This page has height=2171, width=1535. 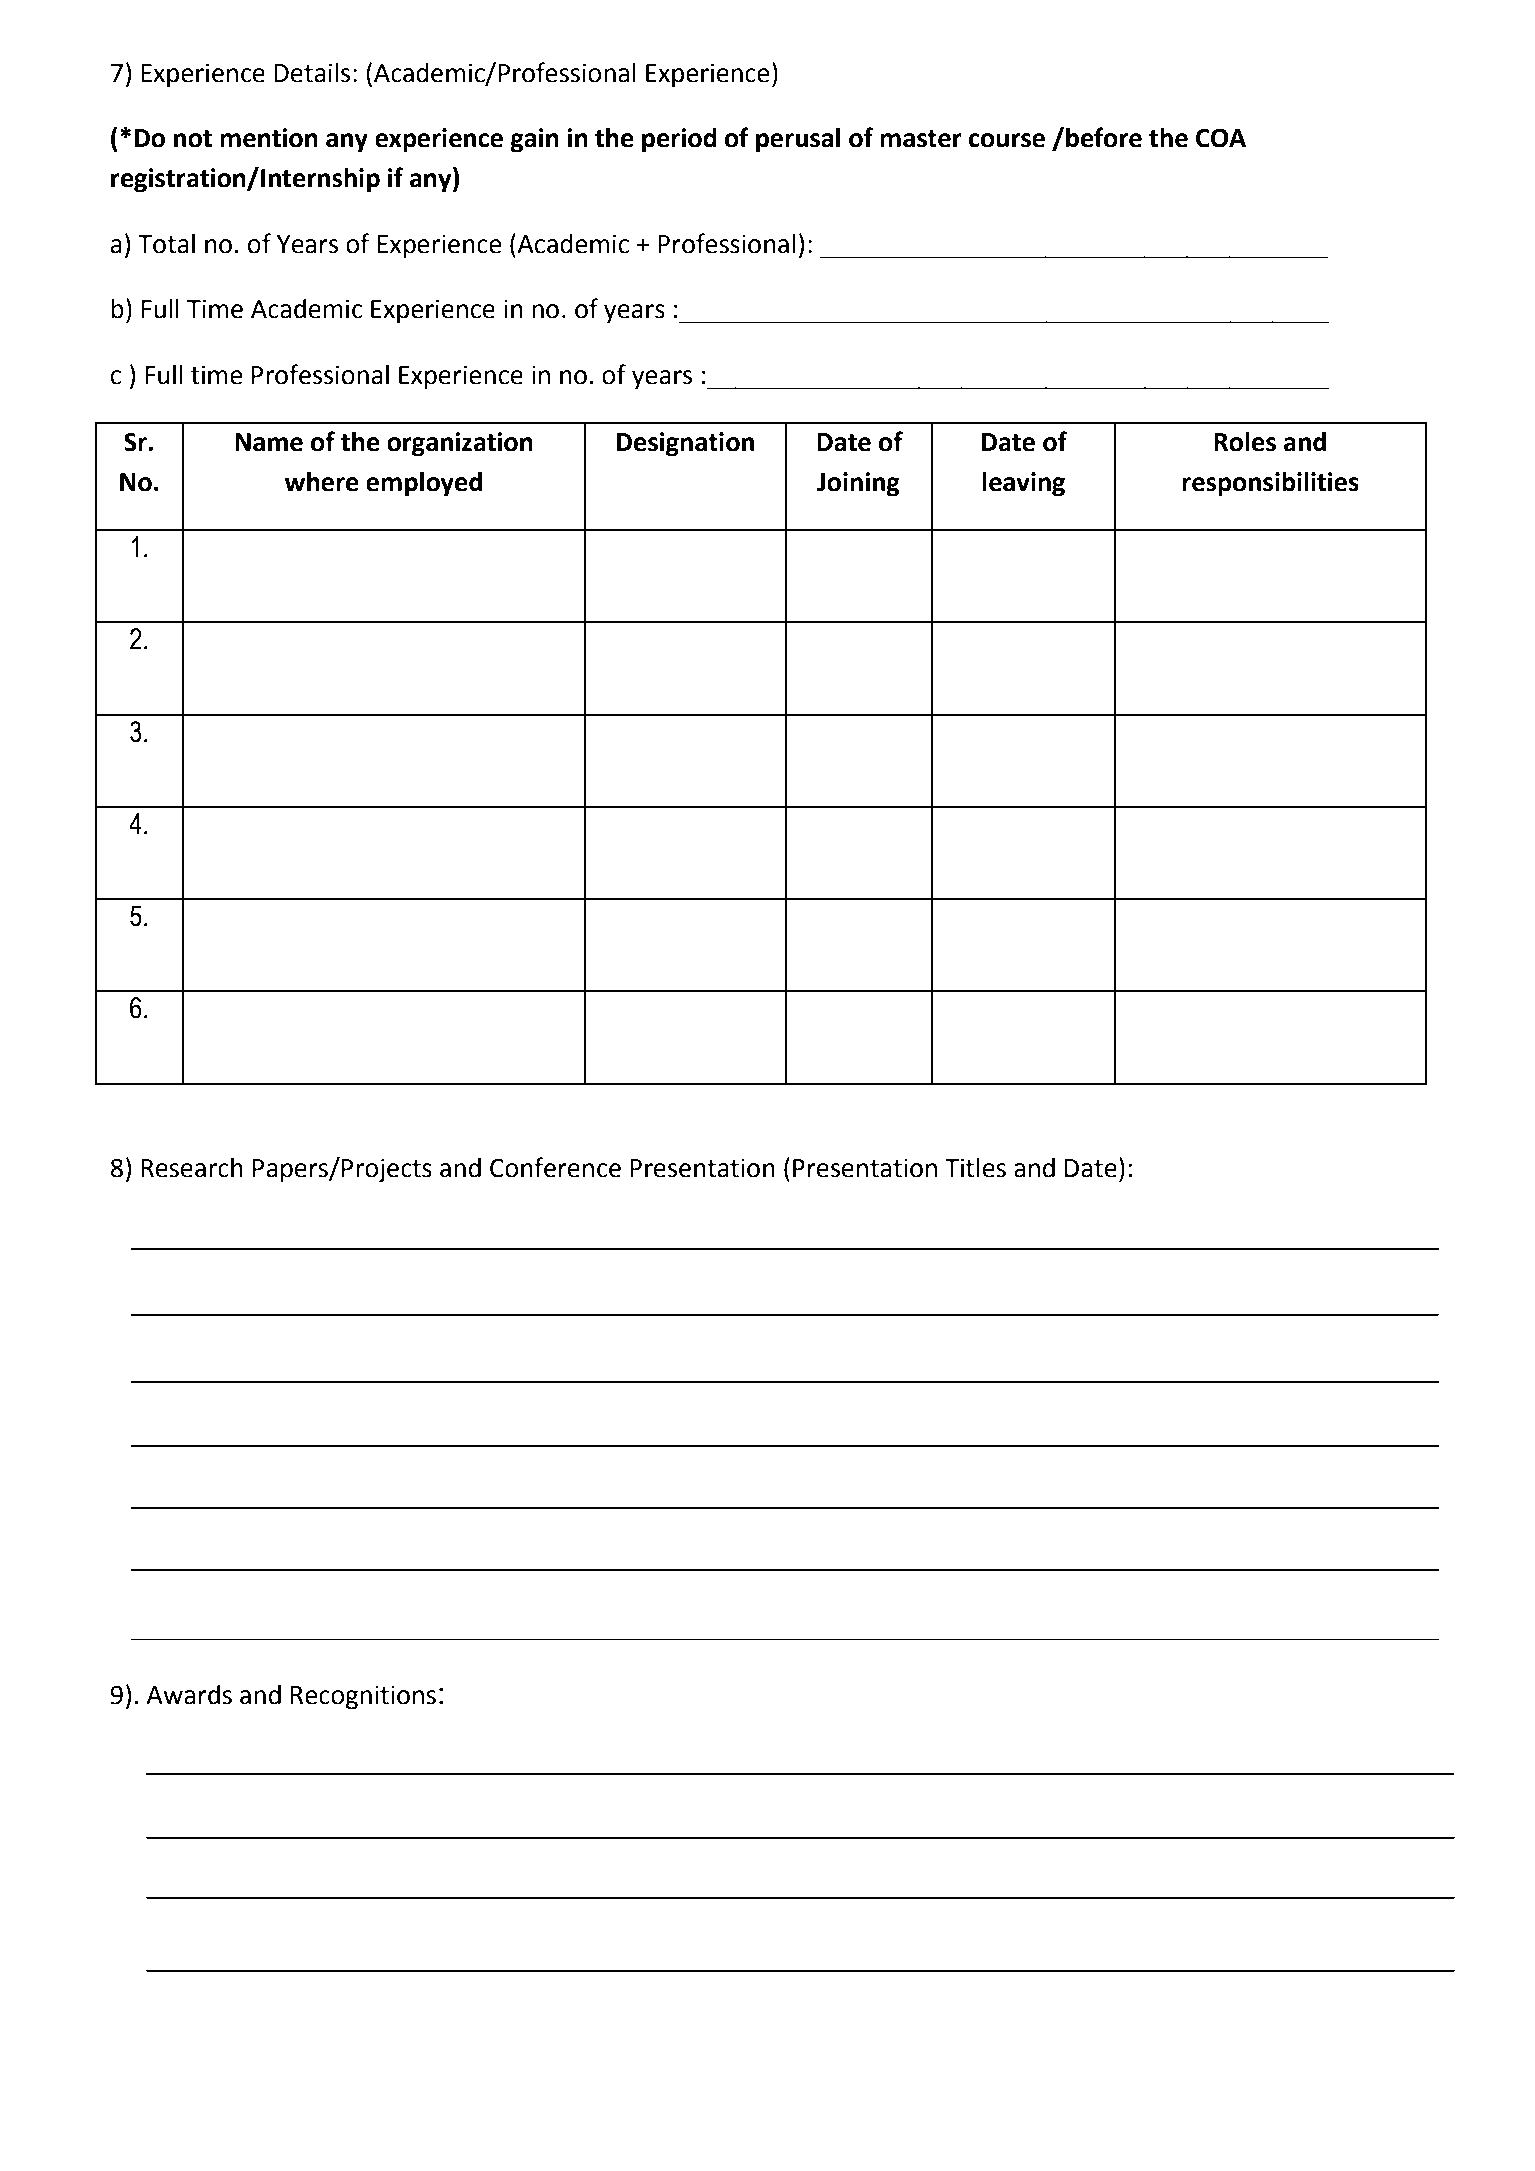 I want to click on Titles, so click(x=975, y=1168).
